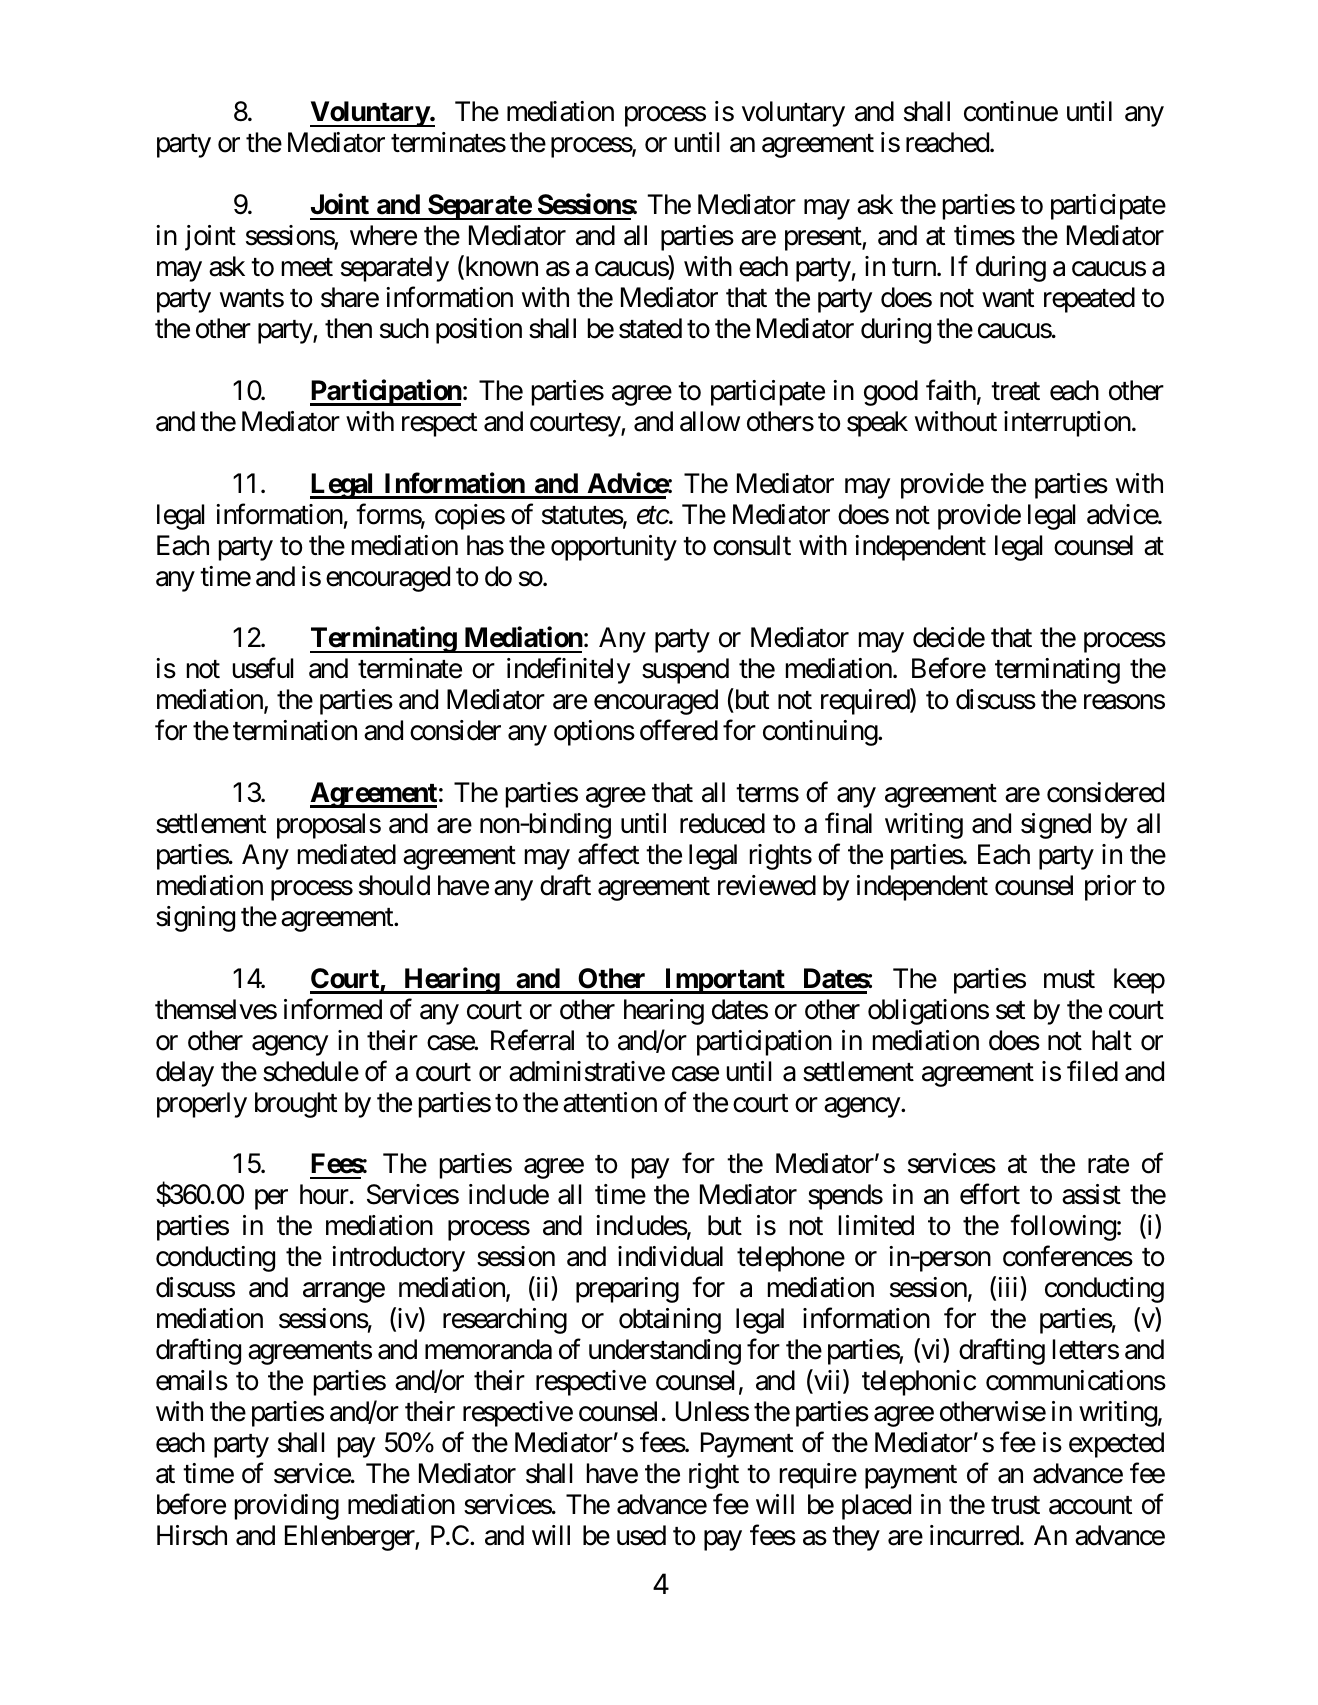 The image size is (1318, 1705). What do you see at coordinates (307, 268) in the screenshot?
I see `meet` at bounding box center [307, 268].
